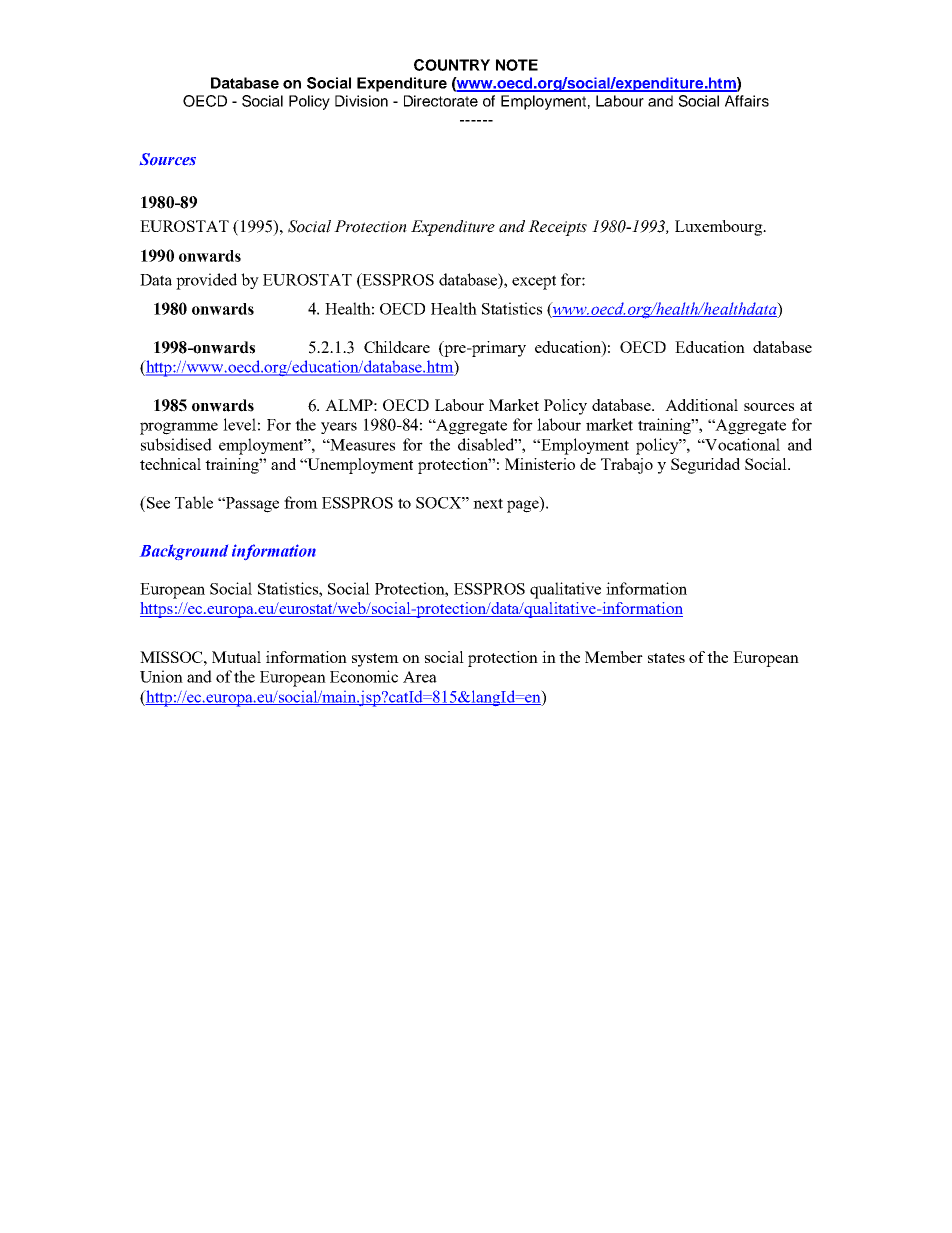  What do you see at coordinates (397, 347) in the page?
I see `Childcare` at bounding box center [397, 347].
